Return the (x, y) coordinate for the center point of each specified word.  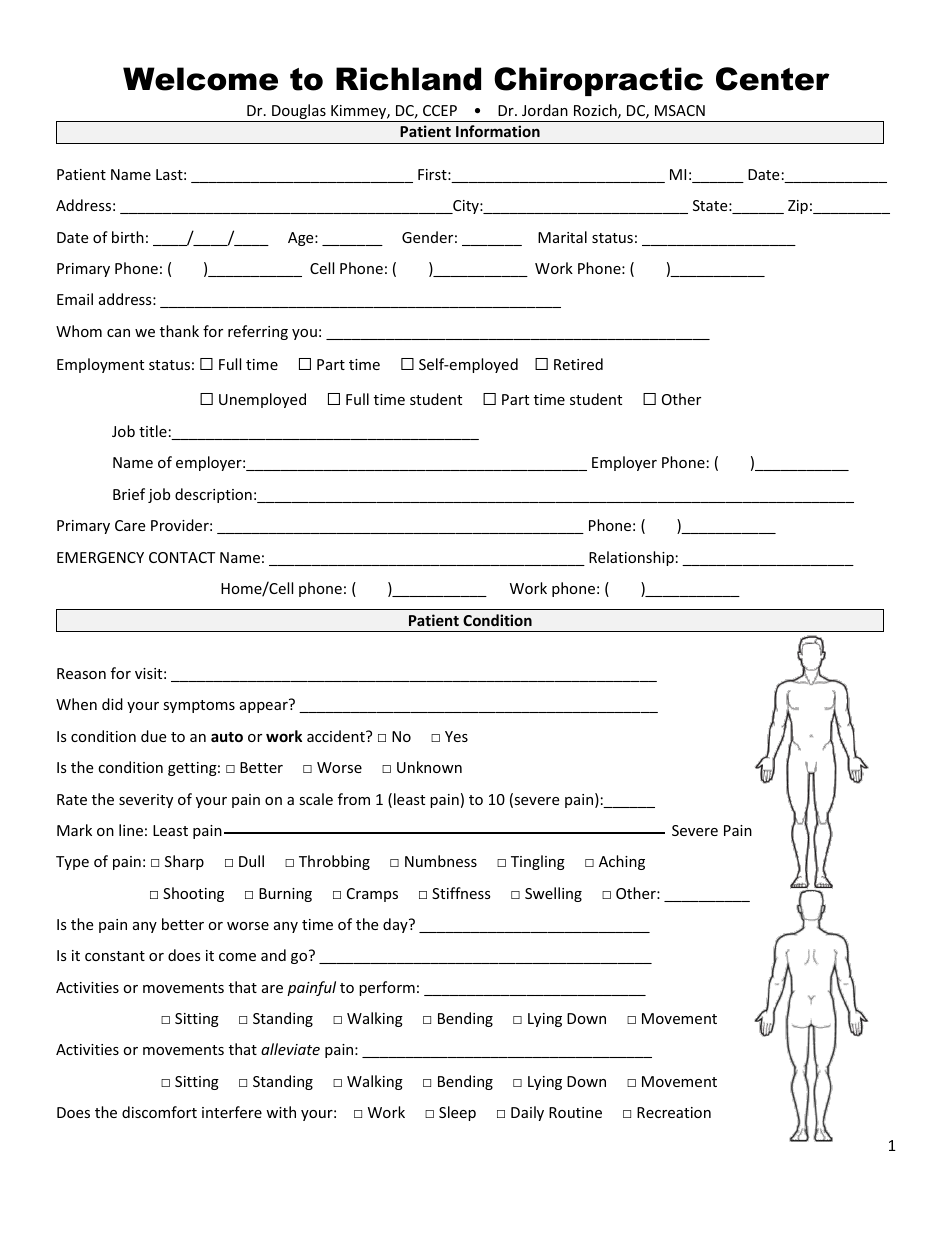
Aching (622, 862)
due (153, 736)
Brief (129, 494)
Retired (578, 364)
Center (773, 79)
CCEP (440, 110)
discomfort (159, 1112)
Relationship (631, 558)
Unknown (429, 767)
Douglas (299, 113)
